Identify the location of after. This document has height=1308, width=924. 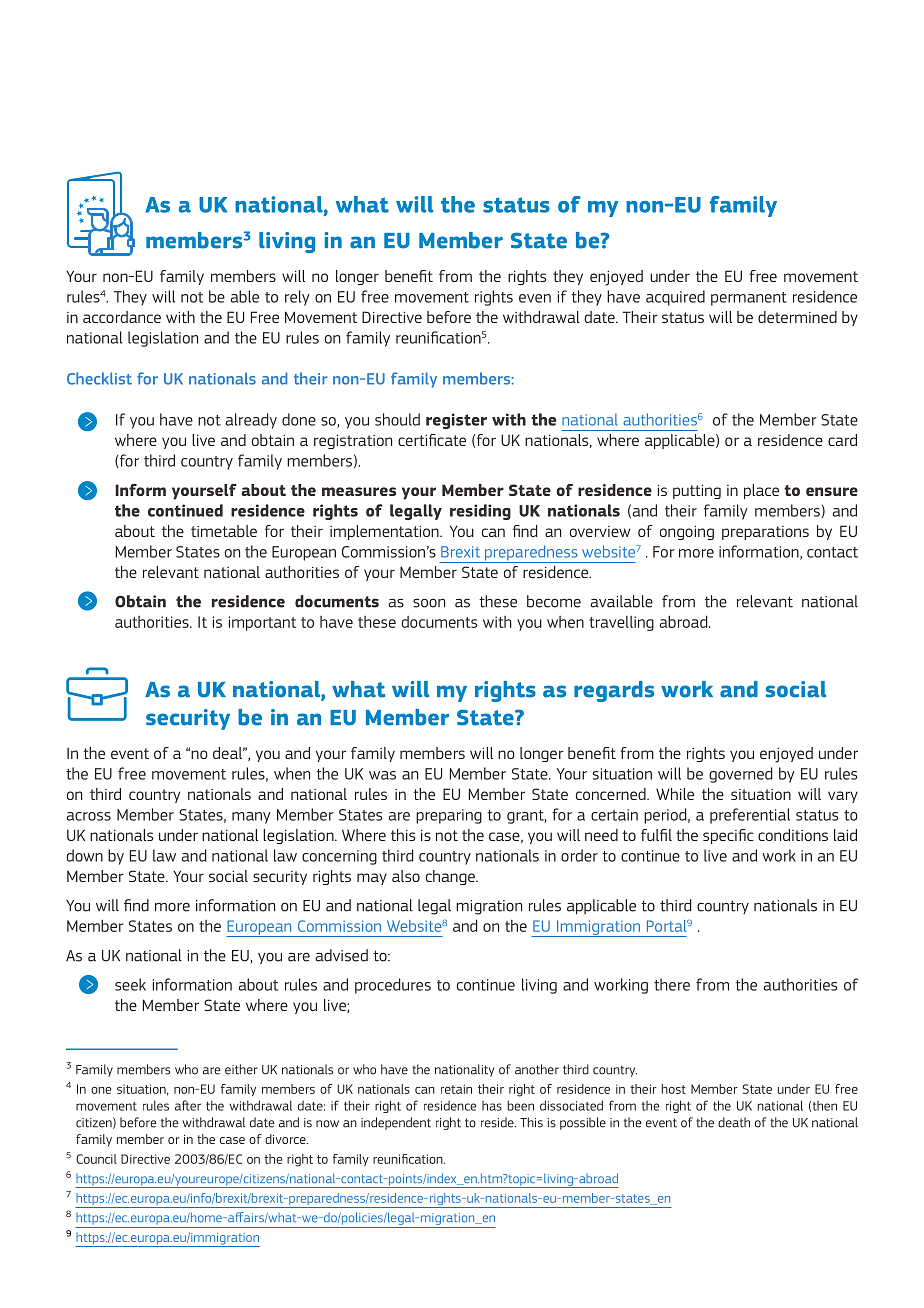
(188, 1105).
